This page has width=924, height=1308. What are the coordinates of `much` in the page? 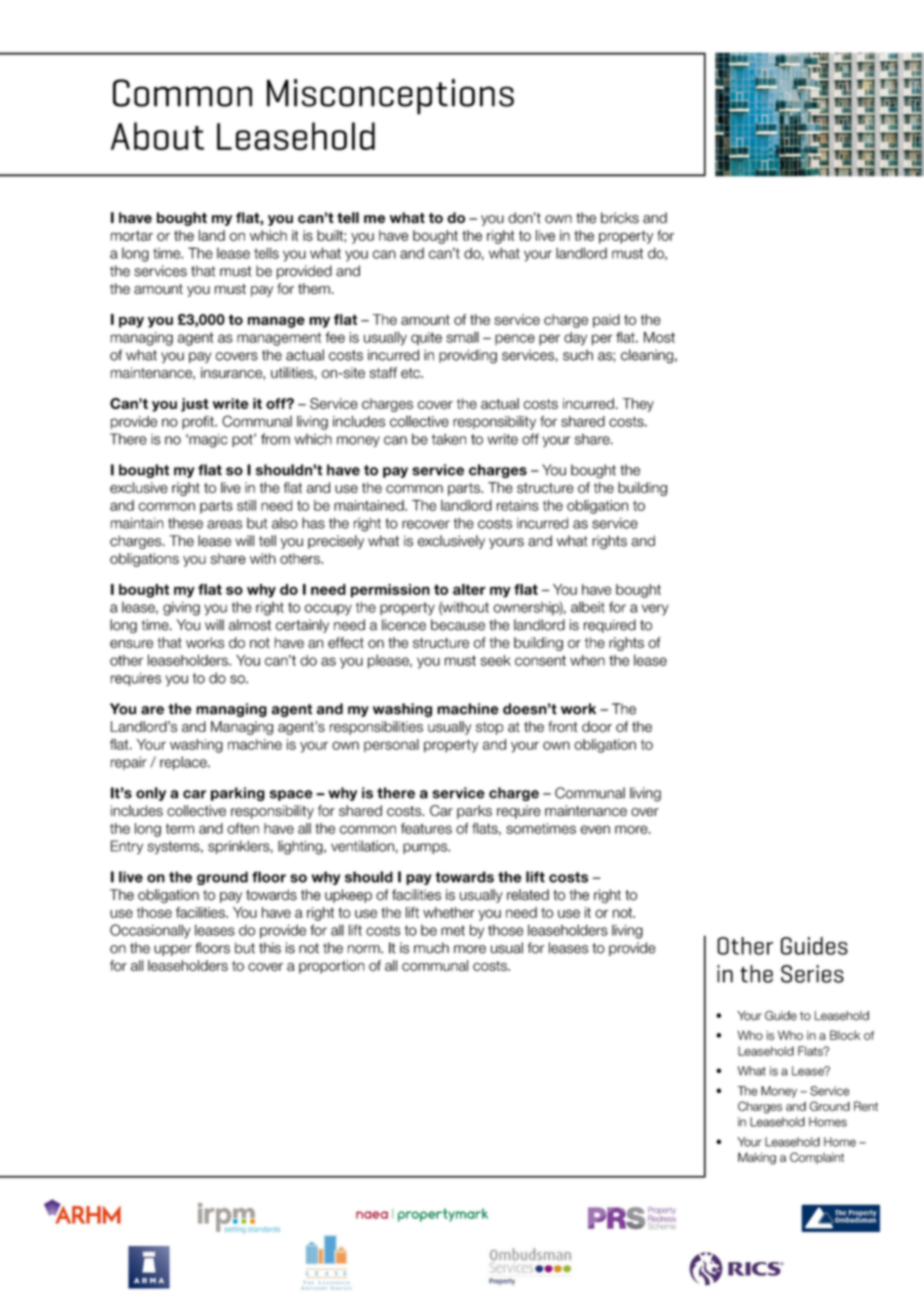 It's located at (431, 948).
